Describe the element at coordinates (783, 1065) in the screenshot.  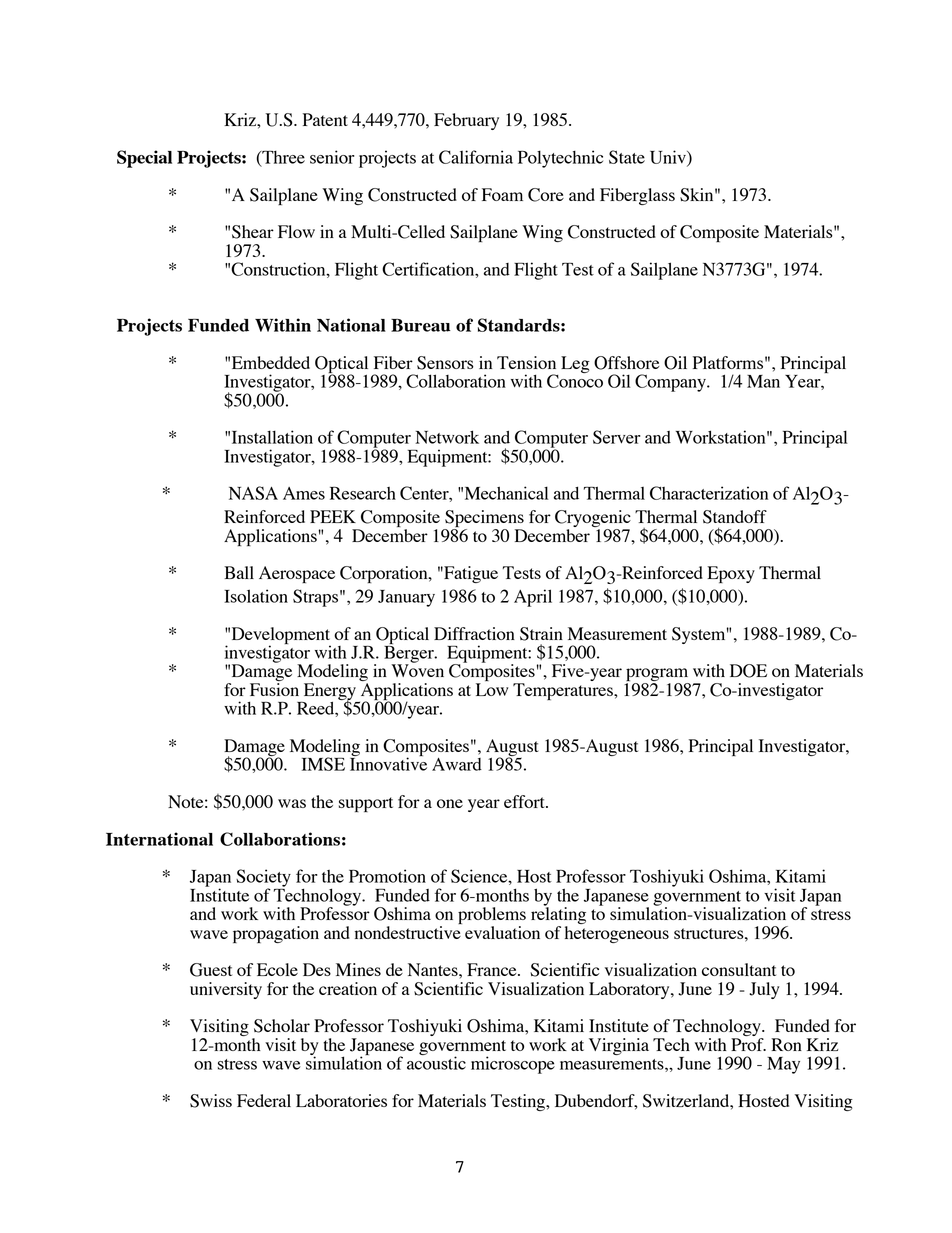
I see `May` at that location.
